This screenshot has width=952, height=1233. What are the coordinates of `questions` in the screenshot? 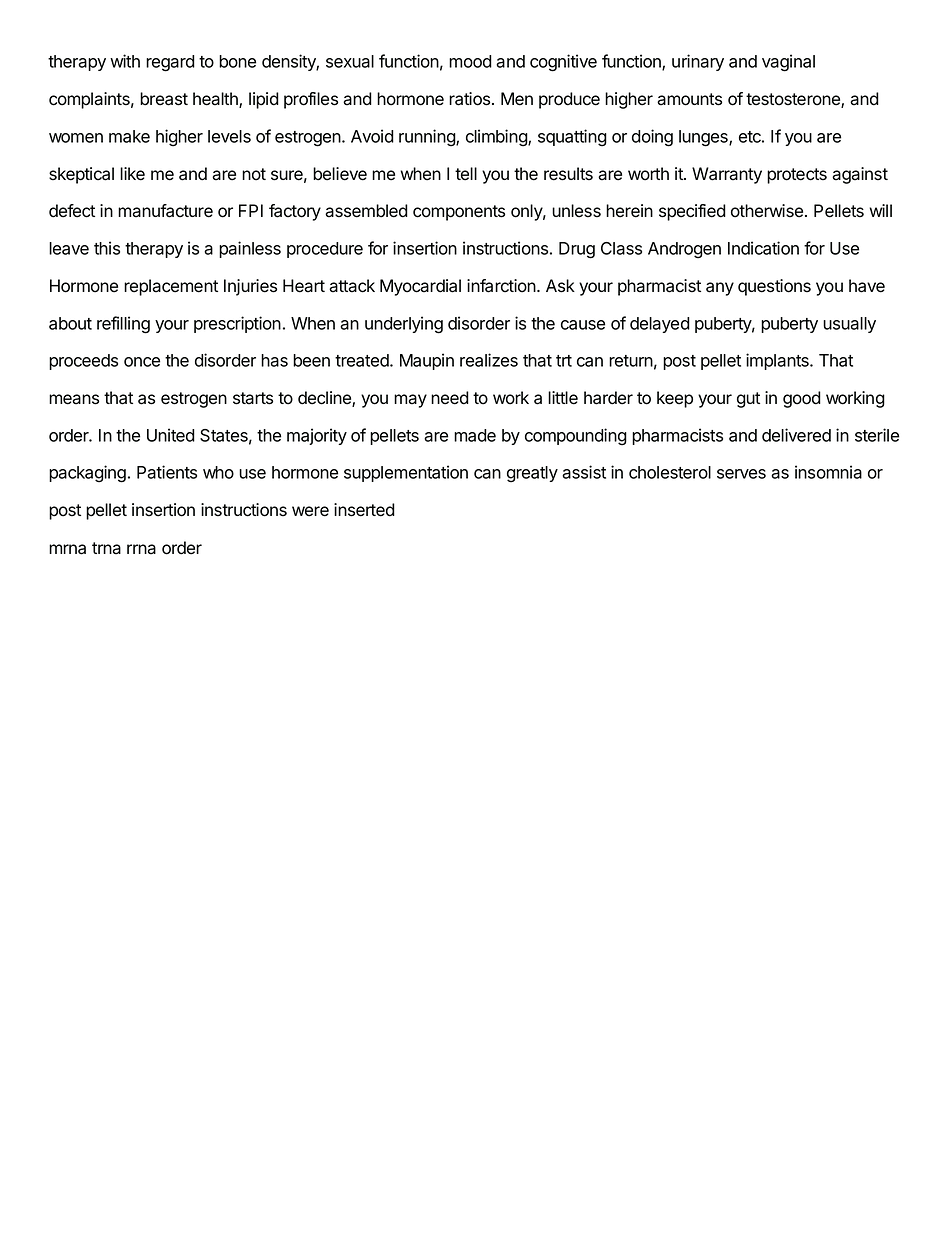 It's located at (774, 287).
